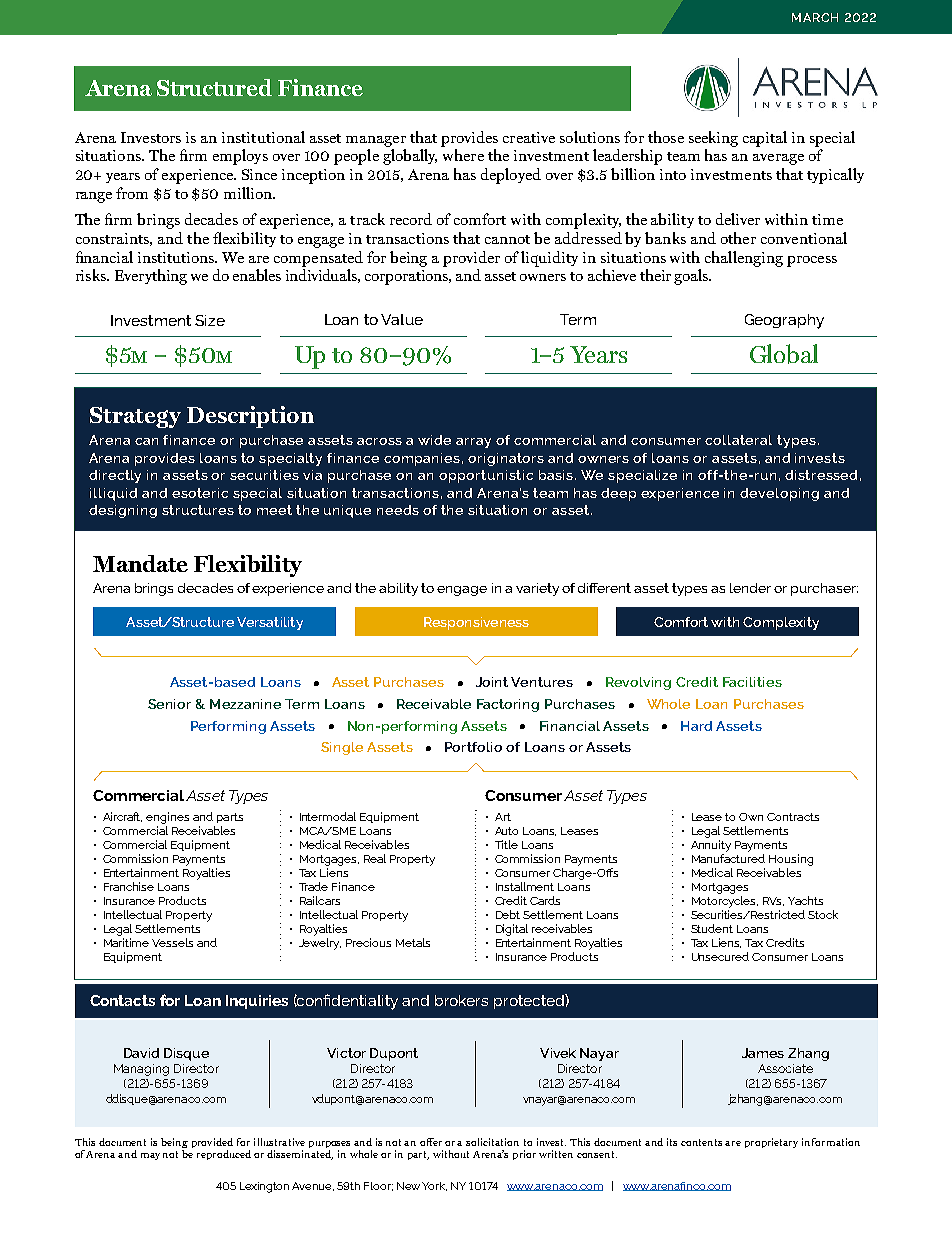 This image has width=952, height=1233. Describe the element at coordinates (476, 623) in the image. I see `Responsiveness` at that location.
